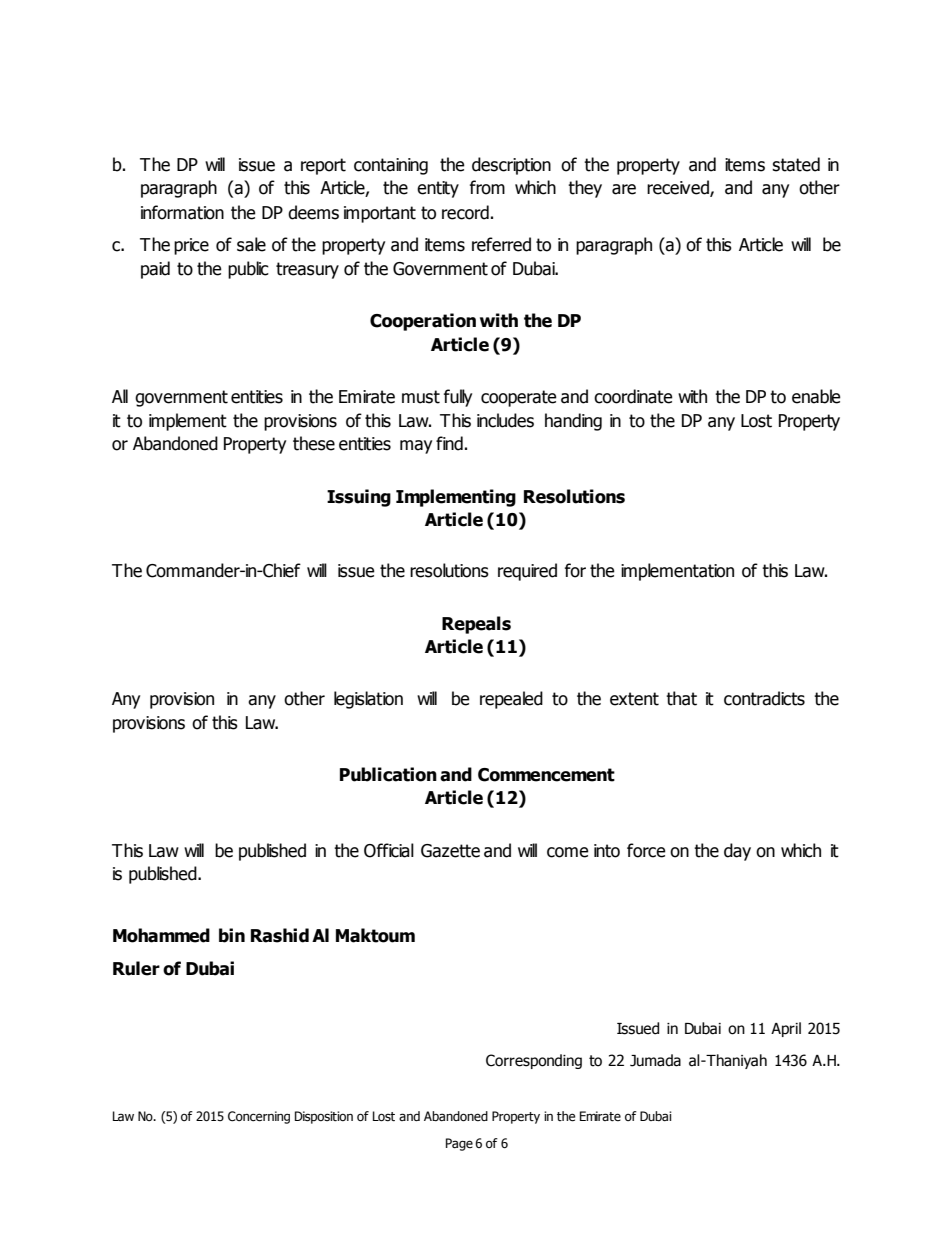 The width and height of the screenshot is (952, 1233). I want to click on bin, so click(232, 935).
